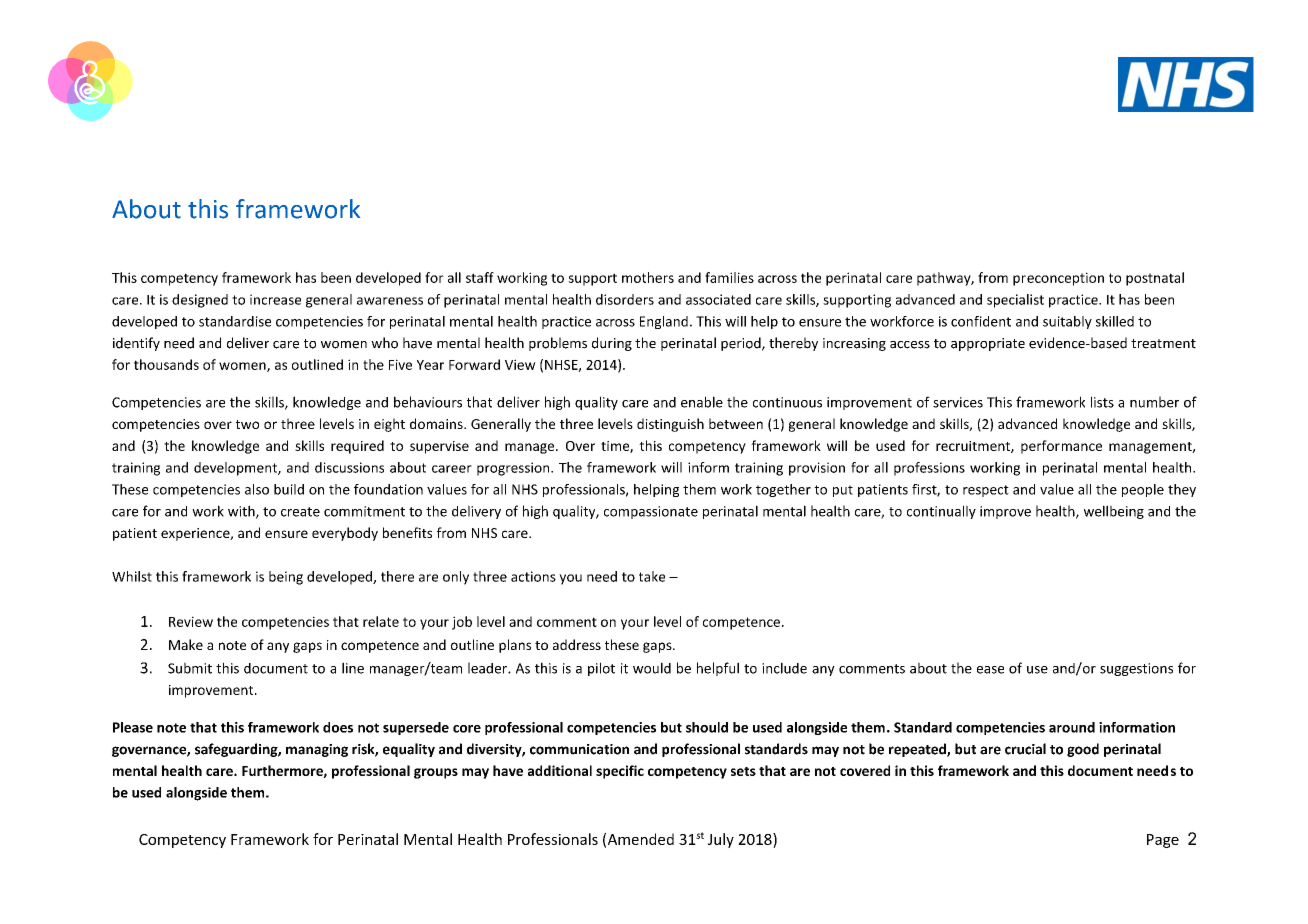  Describe the element at coordinates (1061, 447) in the screenshot. I see `performance` at that location.
